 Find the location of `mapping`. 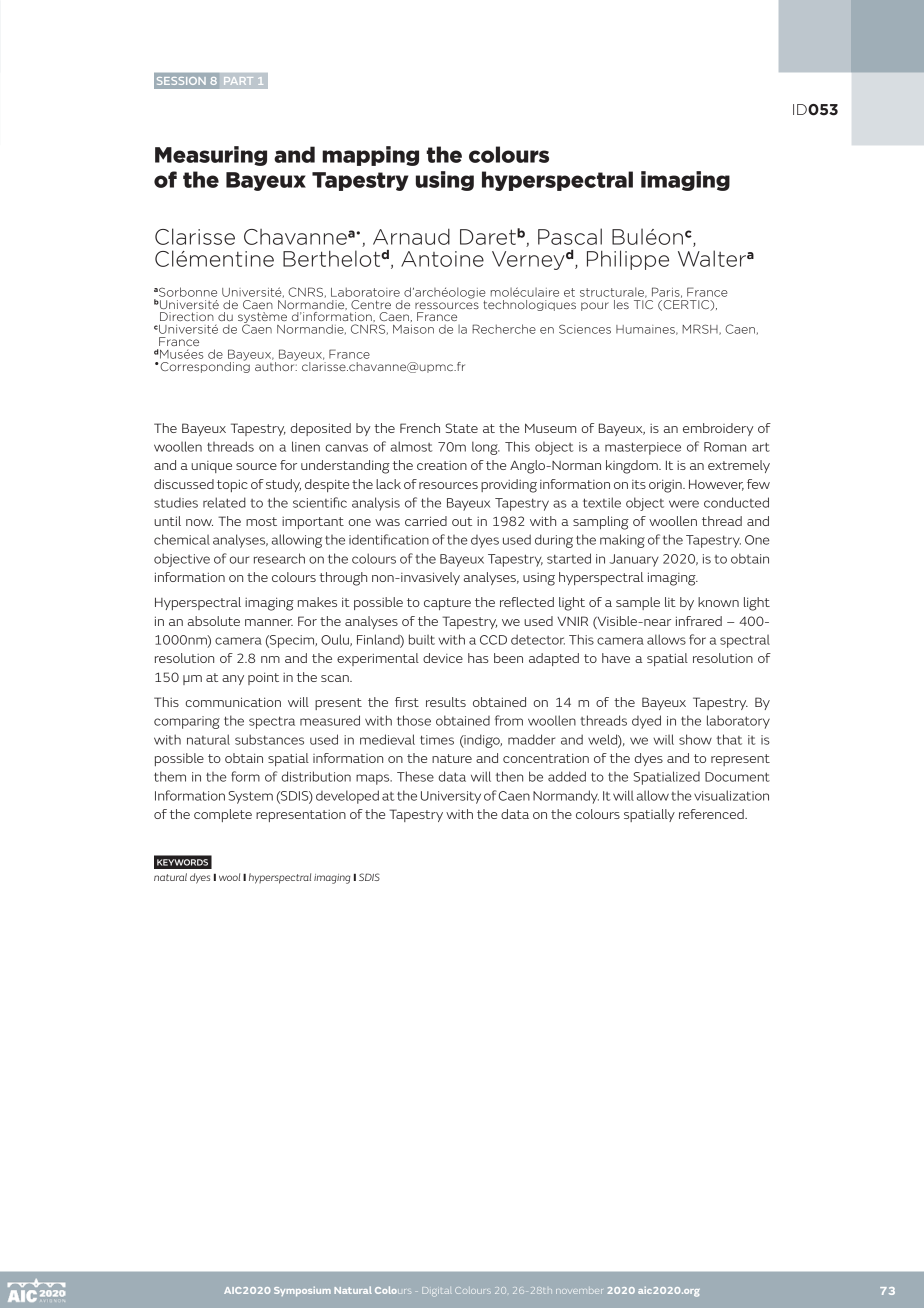

mapping is located at coordinates (370, 156).
